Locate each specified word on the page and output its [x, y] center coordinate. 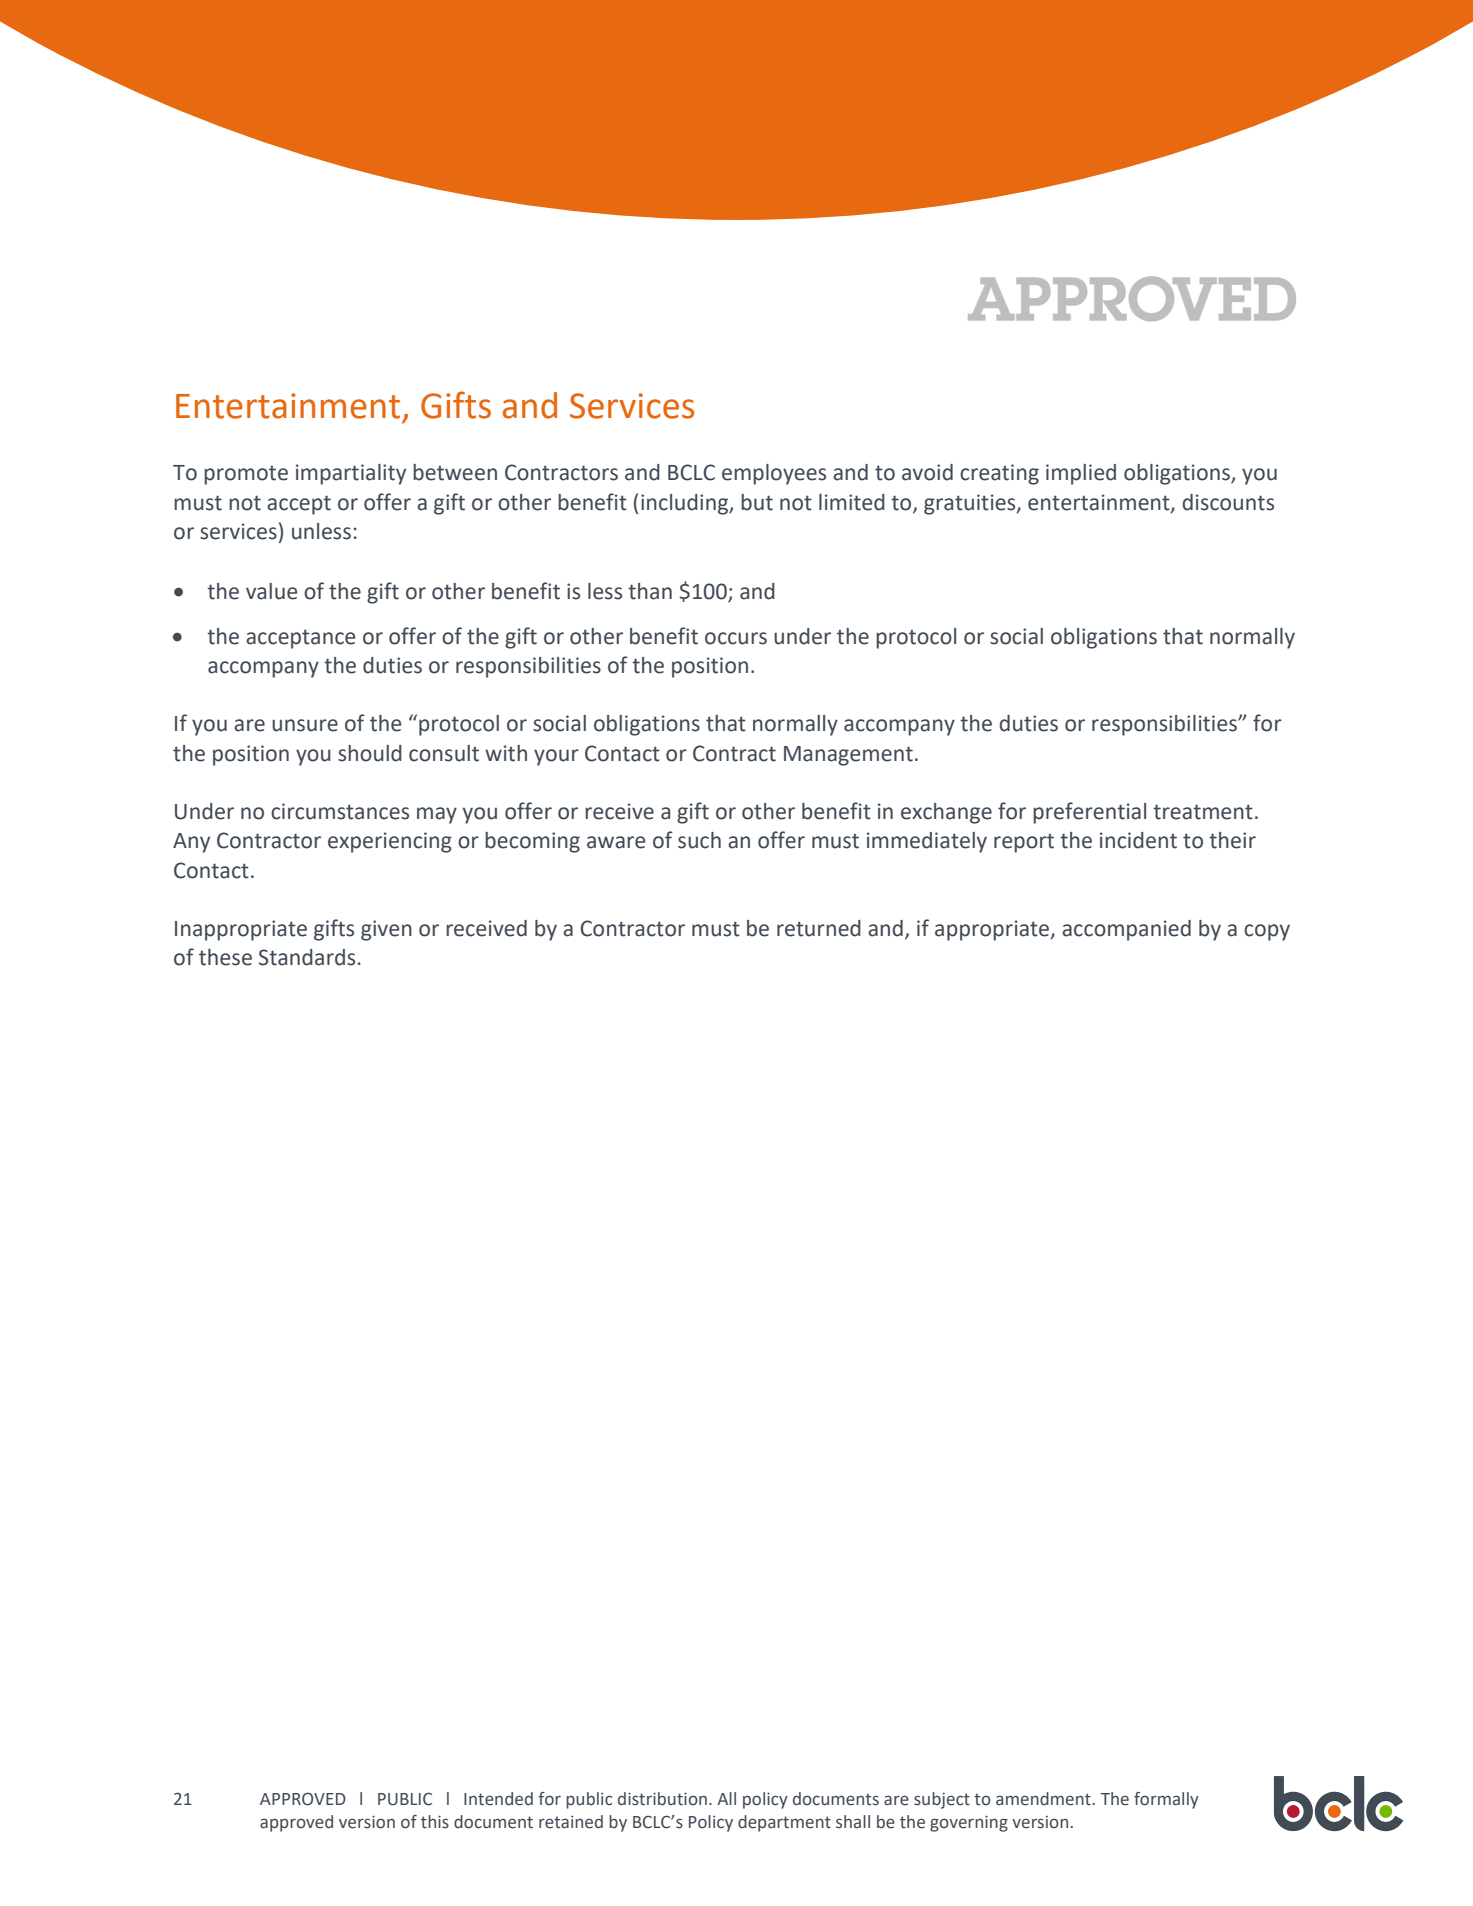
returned [819, 928]
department [784, 1823]
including [685, 504]
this [435, 1822]
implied [1081, 474]
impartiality [351, 474]
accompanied [1126, 930]
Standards [308, 957]
